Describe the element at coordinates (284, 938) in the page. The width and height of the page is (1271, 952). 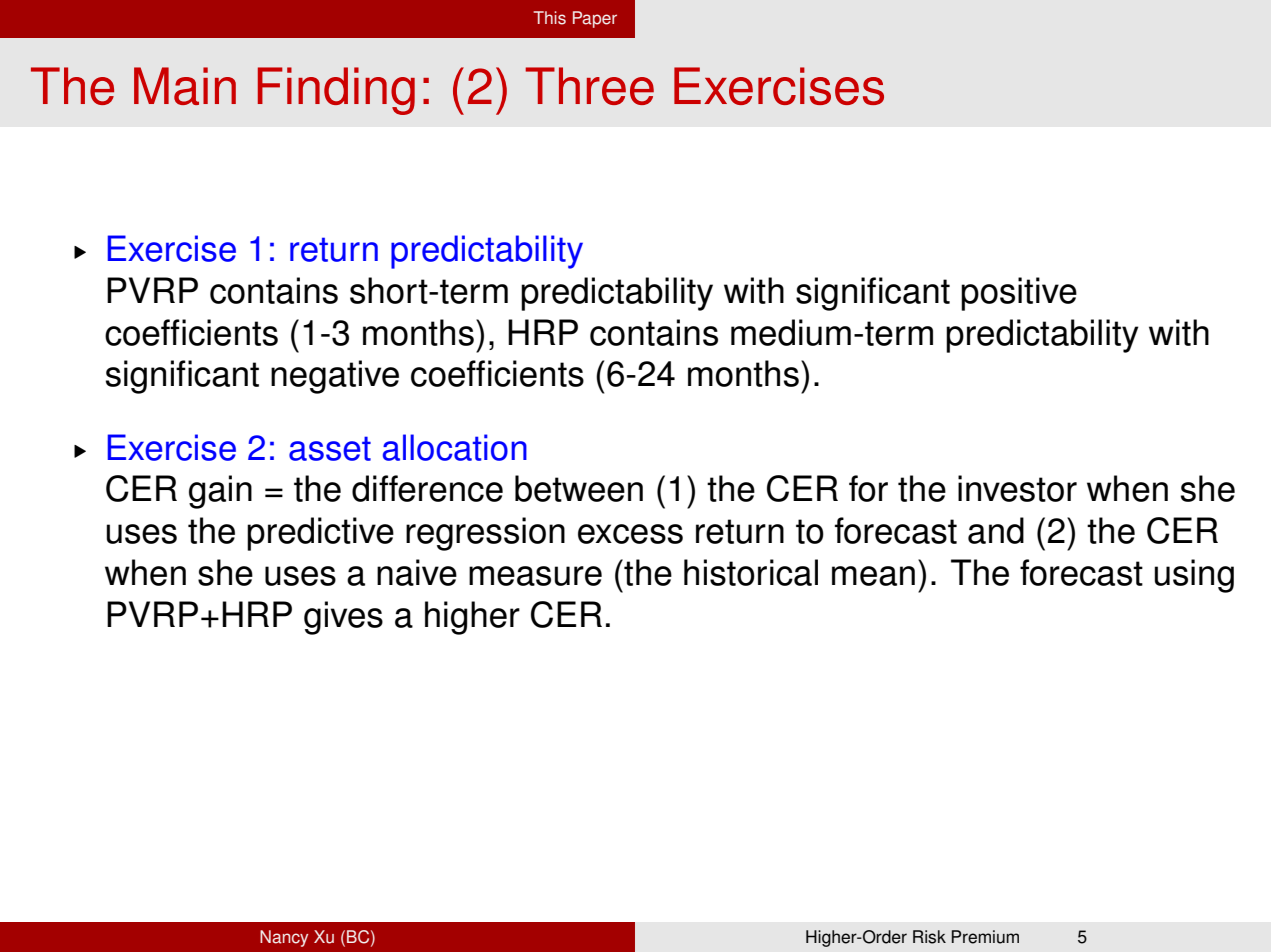
I see `Nancy` at that location.
